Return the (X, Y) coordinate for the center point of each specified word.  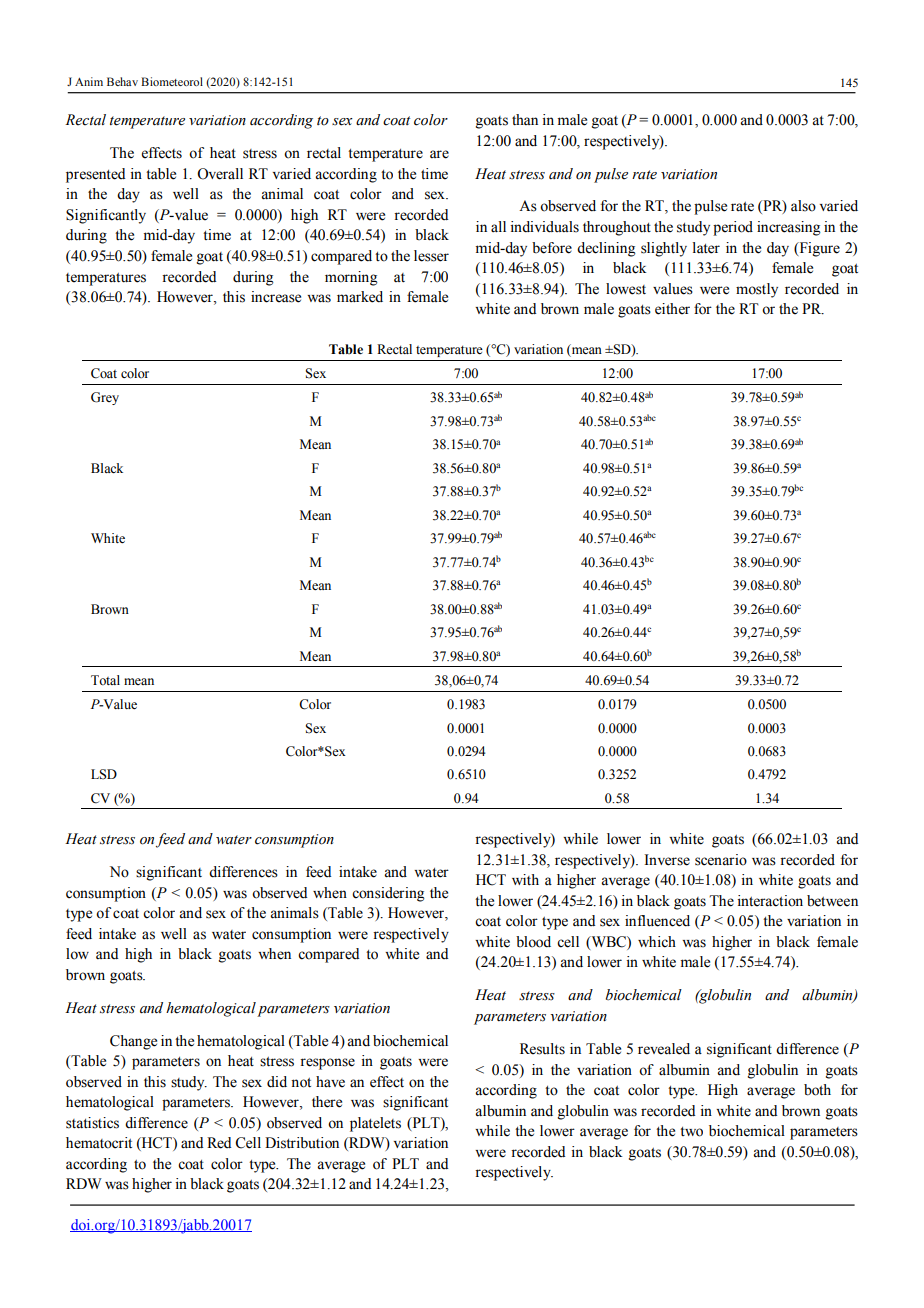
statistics (92, 1123)
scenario (721, 860)
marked (360, 297)
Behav (122, 81)
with (525, 879)
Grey (105, 398)
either (672, 309)
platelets (375, 1124)
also (803, 206)
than (525, 119)
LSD (104, 774)
